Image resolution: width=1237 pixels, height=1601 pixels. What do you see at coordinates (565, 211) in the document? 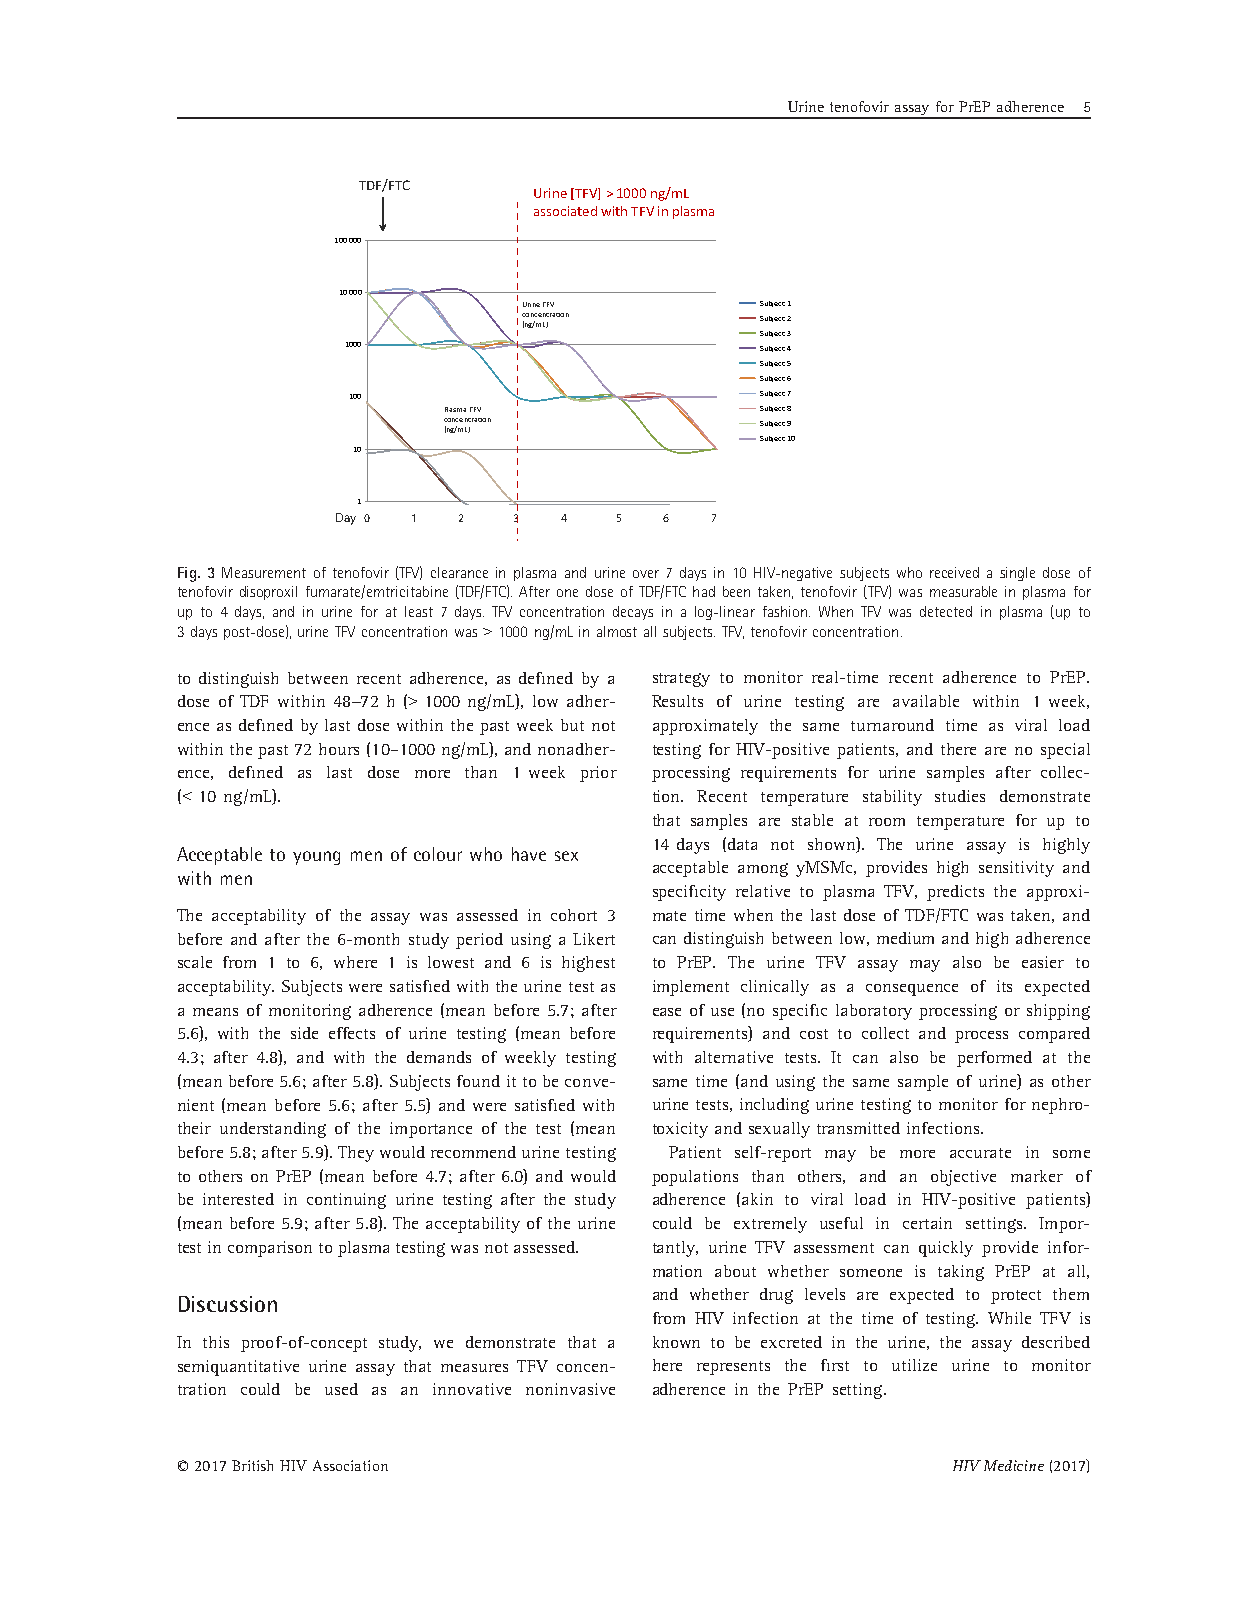
I see `associated` at bounding box center [565, 211].
